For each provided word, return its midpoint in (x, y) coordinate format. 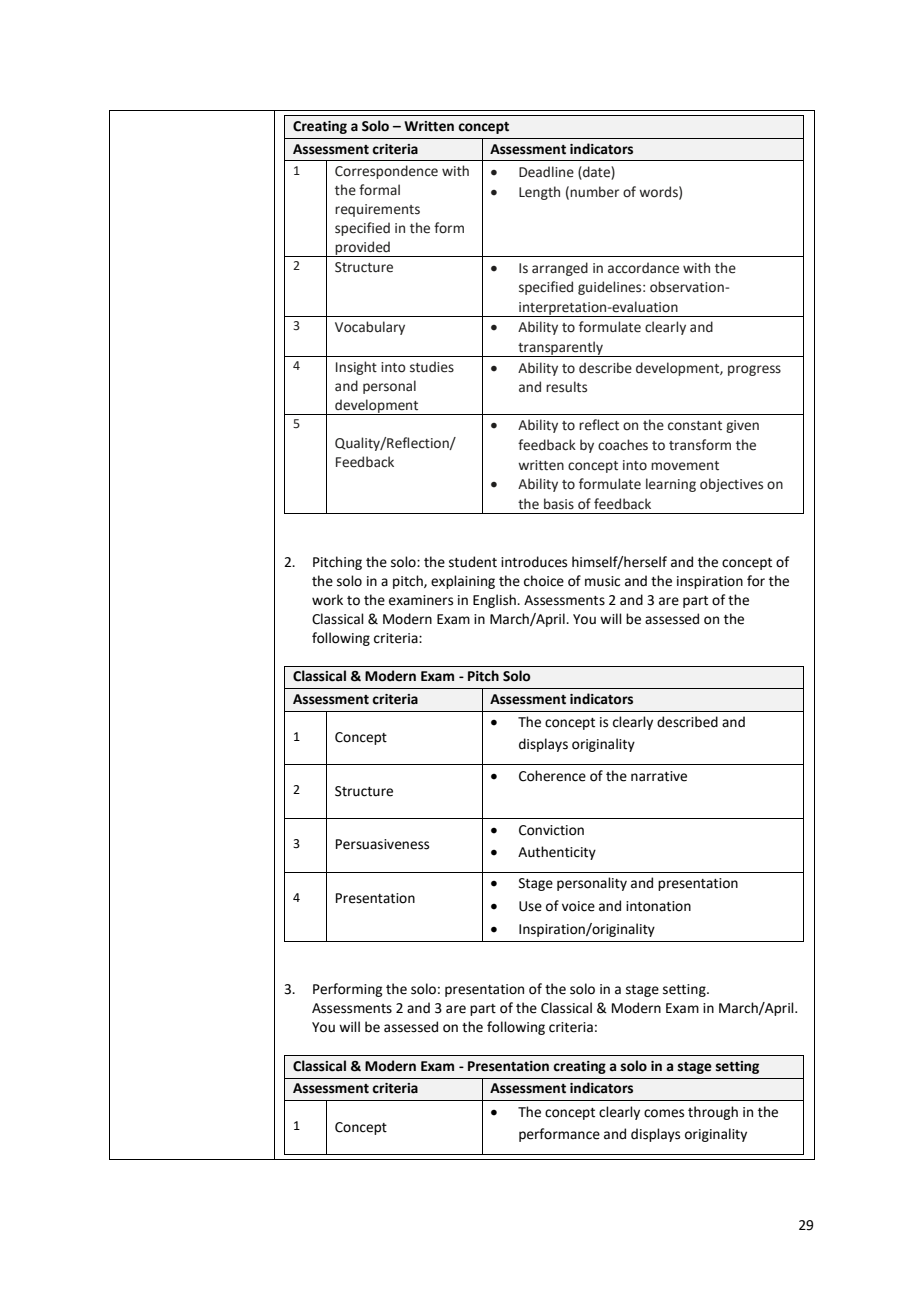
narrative (659, 776)
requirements (377, 210)
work (327, 600)
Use (530, 906)
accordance (643, 268)
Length (539, 193)
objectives (731, 485)
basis (559, 504)
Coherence (552, 776)
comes (664, 1113)
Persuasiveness (382, 844)
